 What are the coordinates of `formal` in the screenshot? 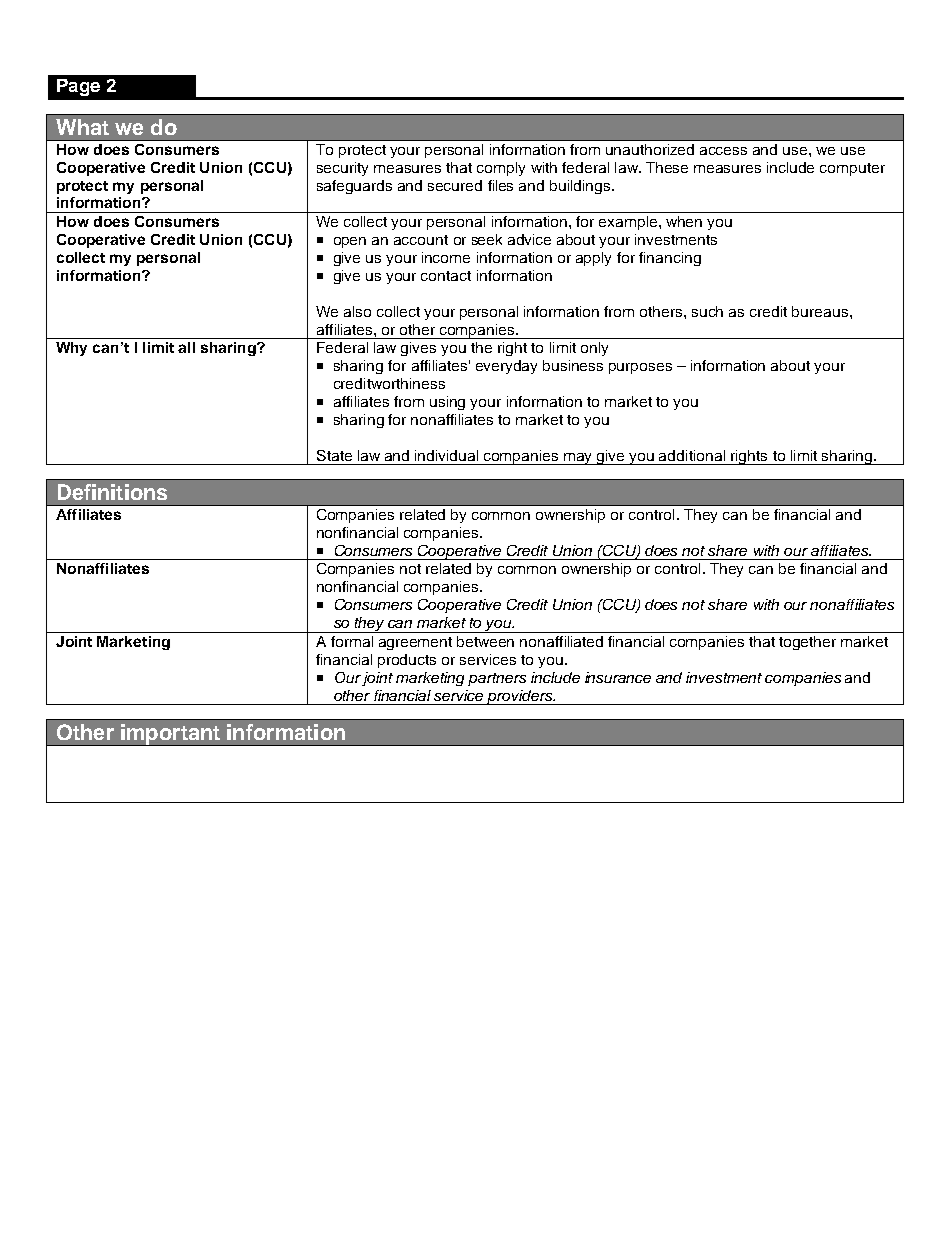 It's located at (352, 641).
